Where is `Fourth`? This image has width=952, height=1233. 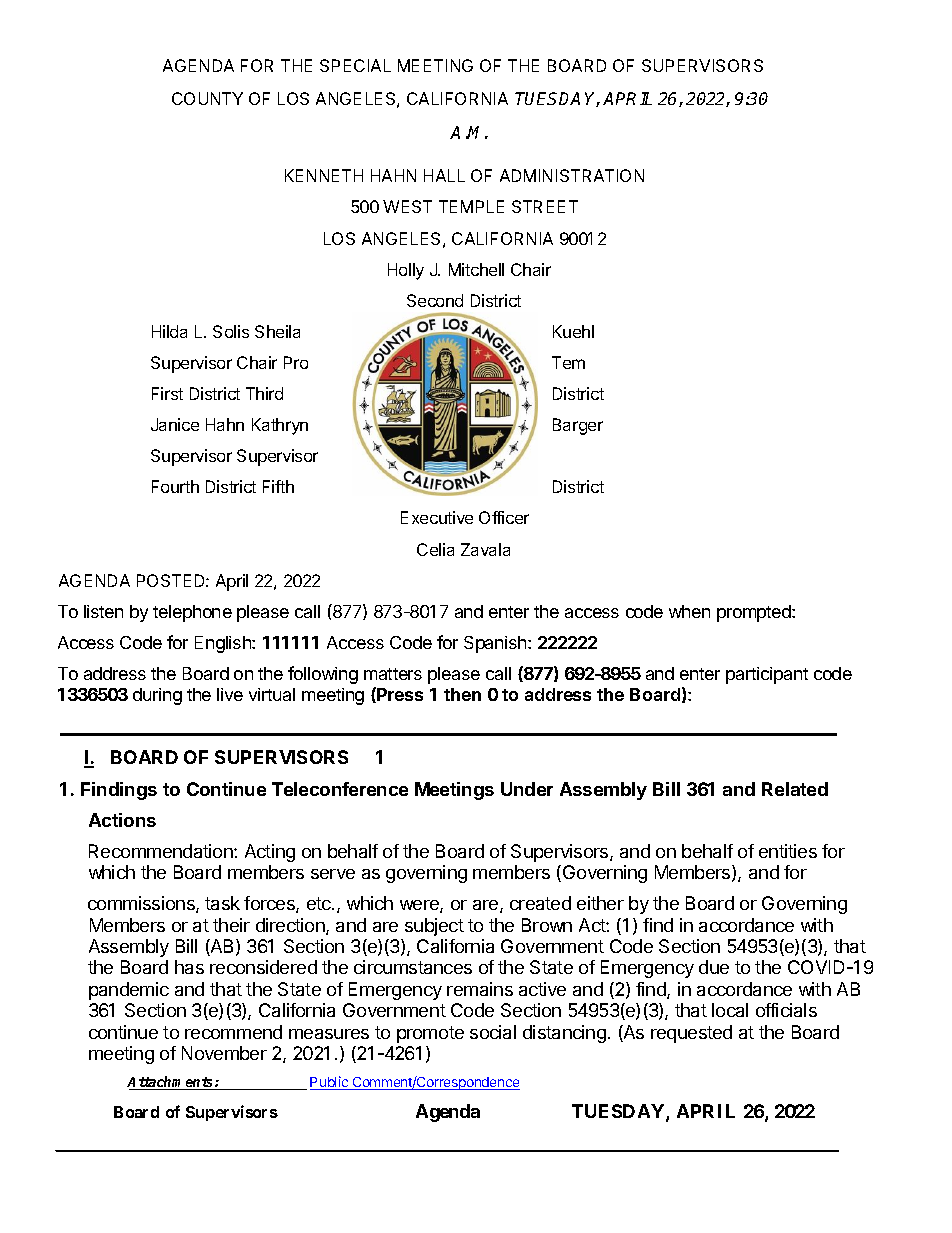
Fourth is located at coordinates (175, 486).
